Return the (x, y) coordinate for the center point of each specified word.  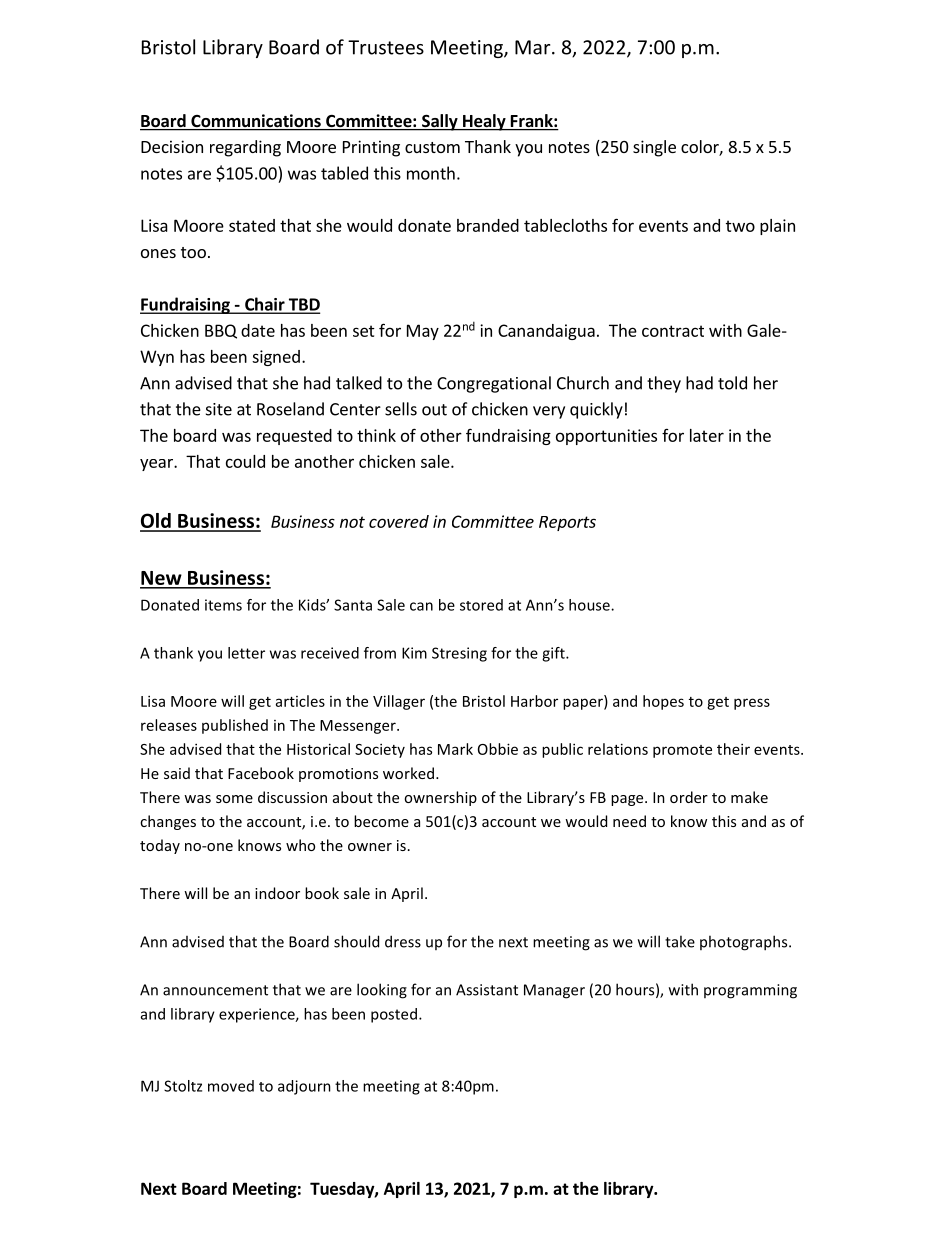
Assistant (487, 990)
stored (481, 605)
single (654, 148)
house (590, 605)
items (223, 605)
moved (231, 1086)
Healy (484, 122)
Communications (256, 122)
